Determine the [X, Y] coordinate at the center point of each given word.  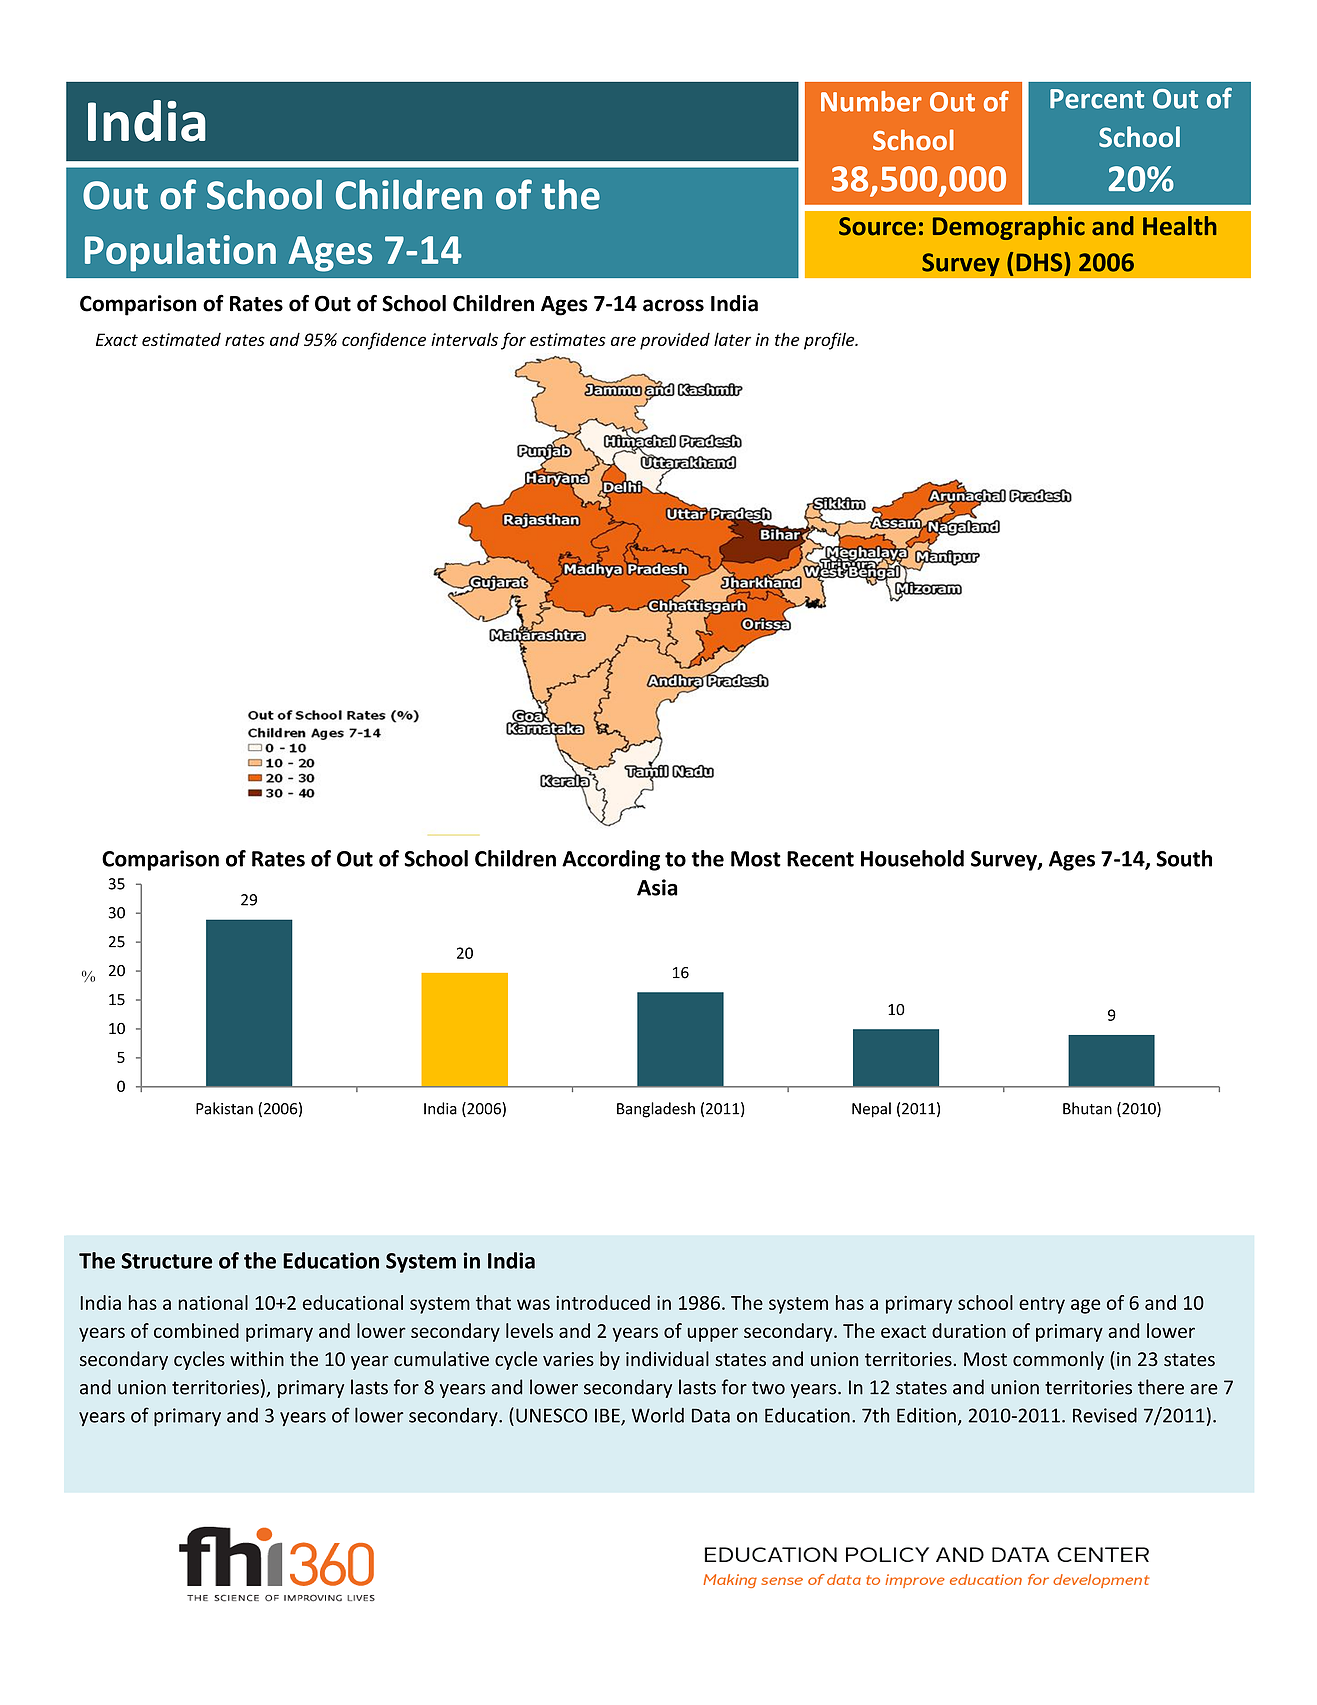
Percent [1097, 99]
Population [180, 253]
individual [667, 1359]
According [611, 860]
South [1184, 858]
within [257, 1358]
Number [871, 101]
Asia [657, 887]
